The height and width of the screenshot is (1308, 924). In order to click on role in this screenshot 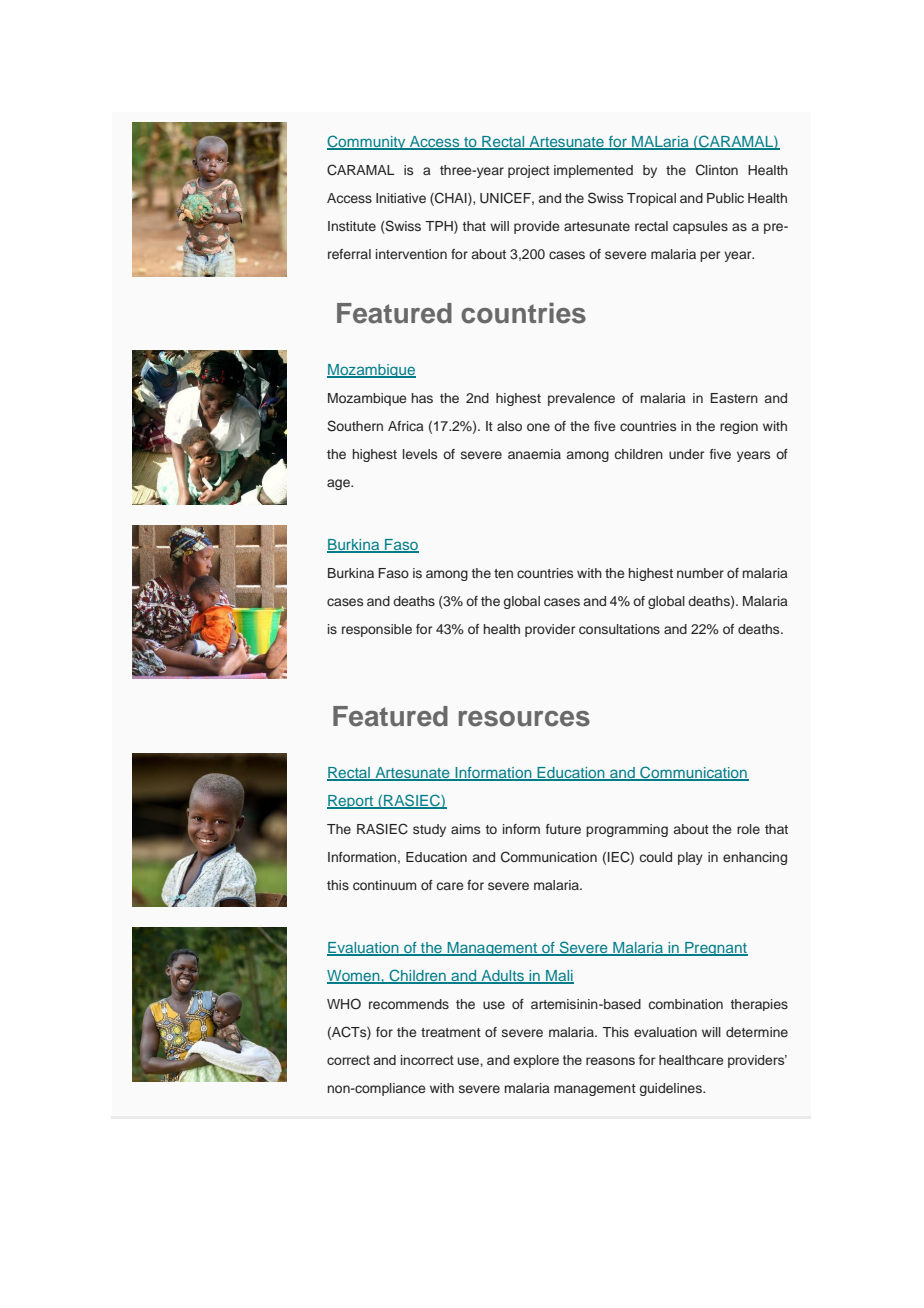, I will do `click(748, 829)`.
